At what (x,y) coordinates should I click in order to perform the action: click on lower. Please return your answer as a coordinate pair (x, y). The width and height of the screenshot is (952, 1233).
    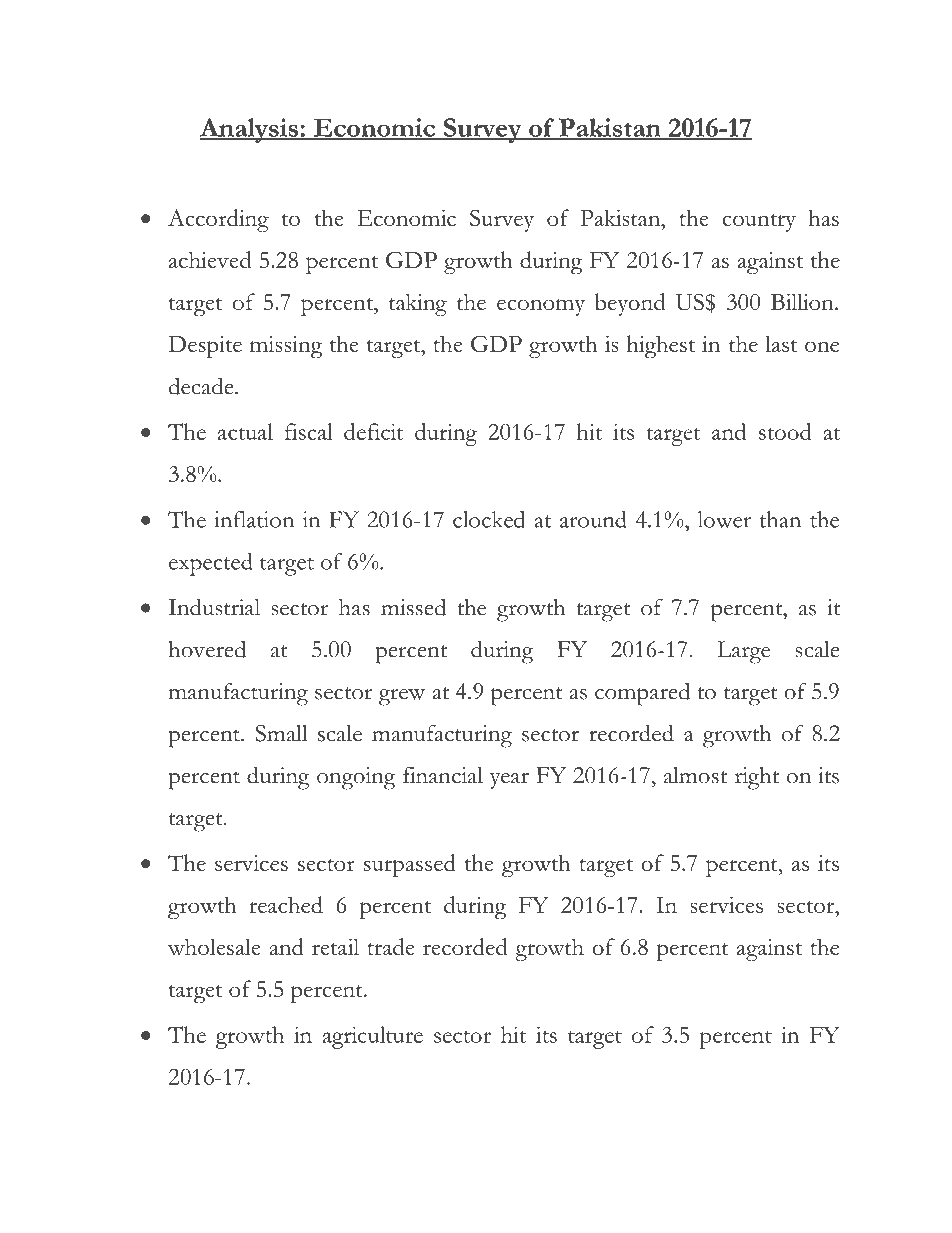
    Looking at the image, I should click on (724, 519).
